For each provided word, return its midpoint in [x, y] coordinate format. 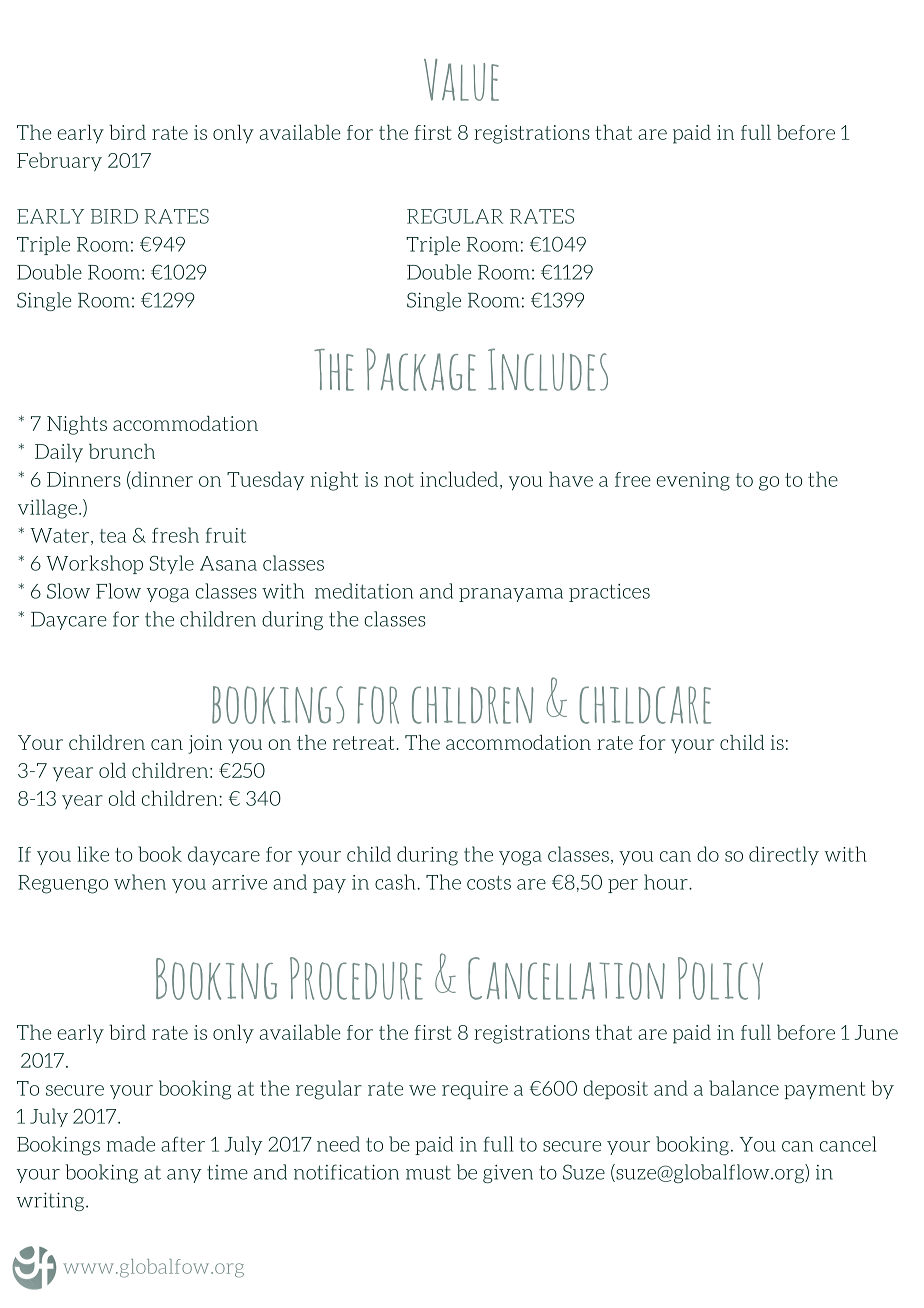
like [93, 854]
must [428, 1173]
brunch [122, 451]
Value [461, 80]
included [459, 479]
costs [489, 883]
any [184, 1176]
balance [744, 1088]
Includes [548, 369]
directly [784, 855]
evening [693, 481]
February [59, 162]
